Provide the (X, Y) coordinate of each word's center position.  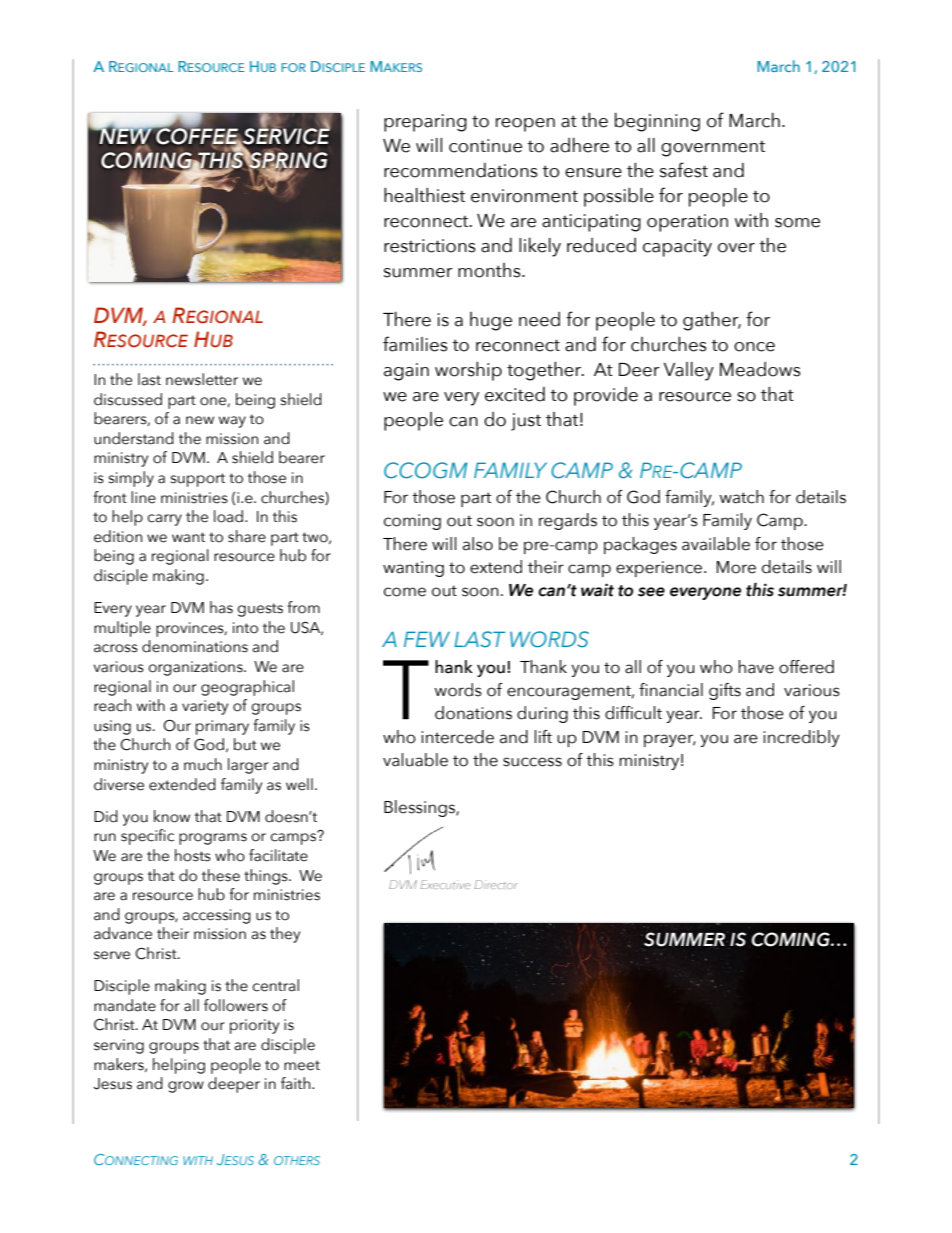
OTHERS (297, 1160)
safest (684, 170)
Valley (689, 371)
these (221, 875)
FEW (427, 639)
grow (186, 1087)
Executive (446, 884)
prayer (670, 740)
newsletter (202, 379)
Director (496, 884)
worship (468, 371)
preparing (425, 123)
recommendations (461, 170)
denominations (195, 646)
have (756, 667)
